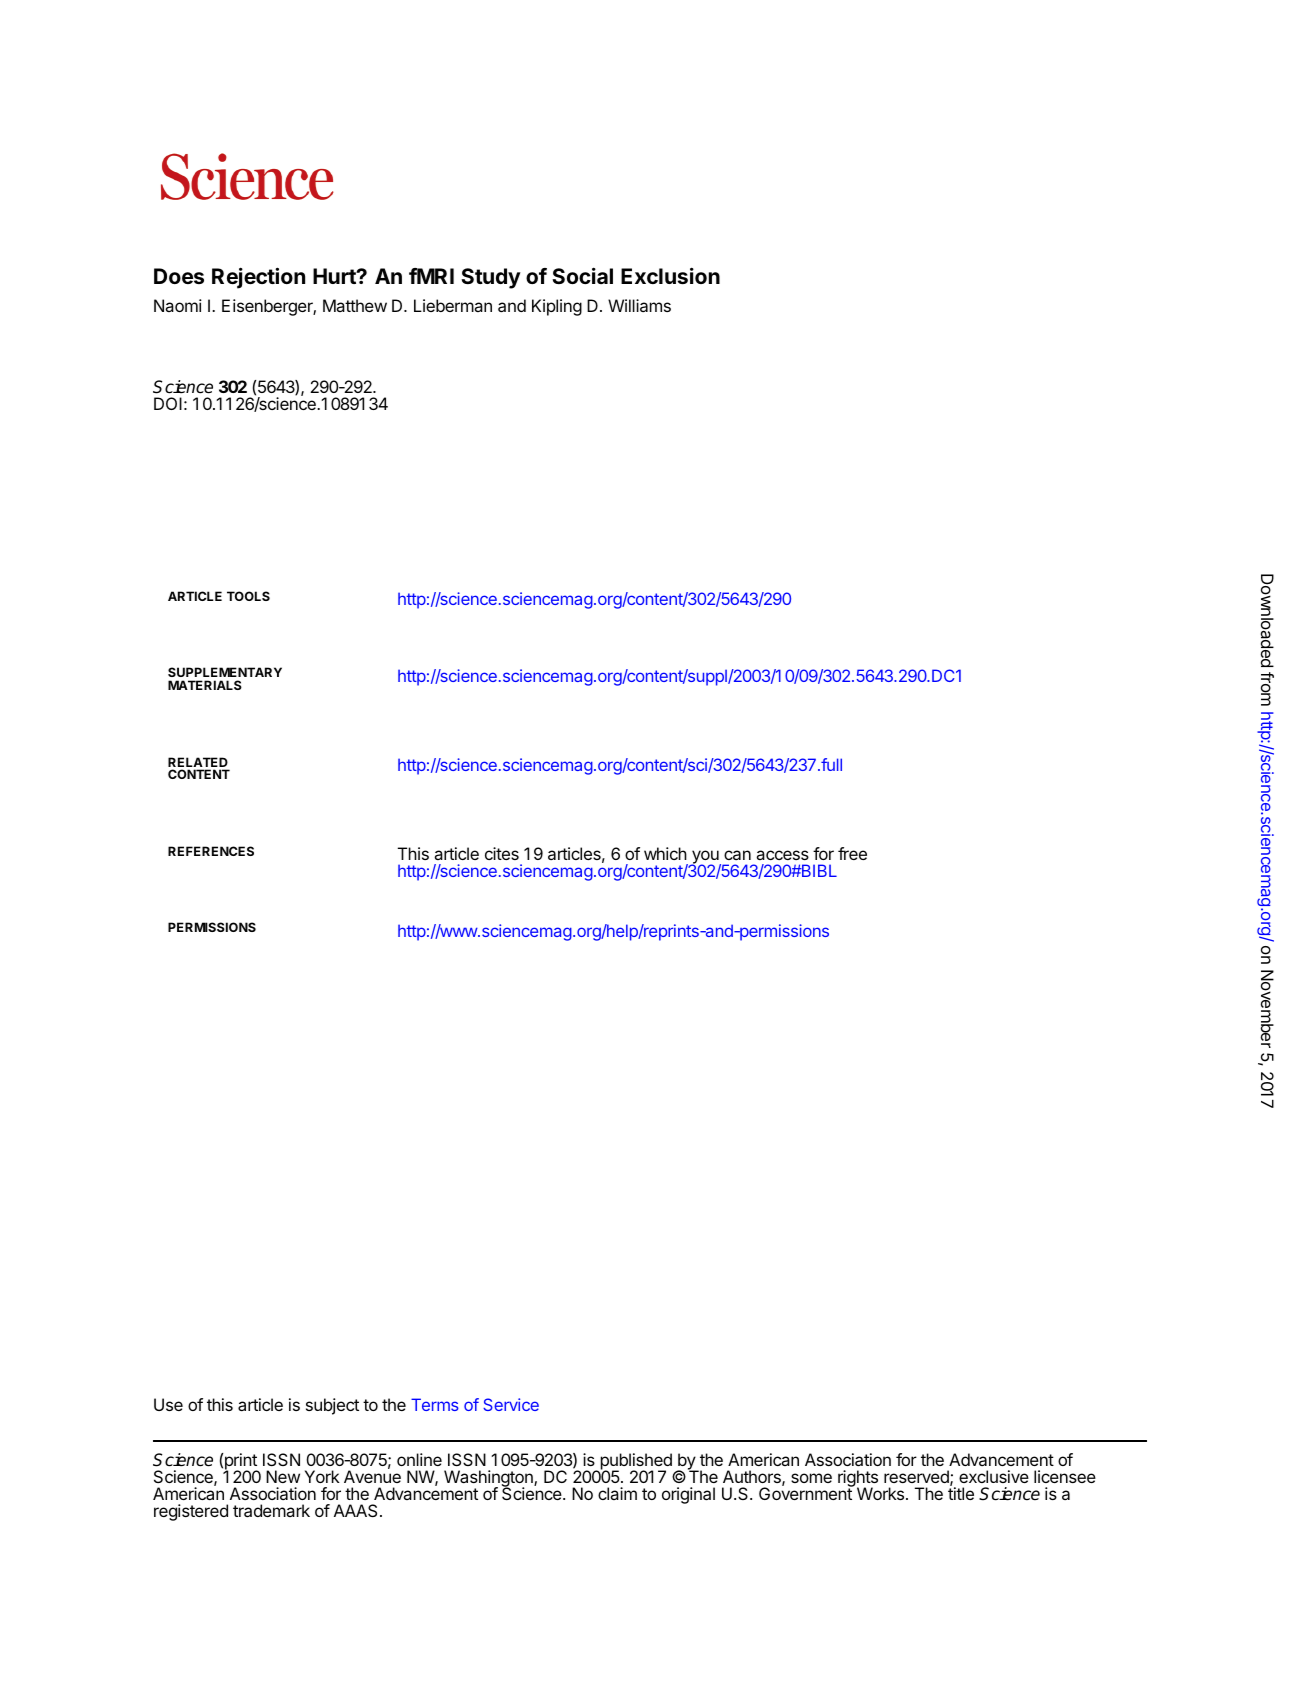  What do you see at coordinates (639, 305) in the screenshot?
I see `Williams` at bounding box center [639, 305].
